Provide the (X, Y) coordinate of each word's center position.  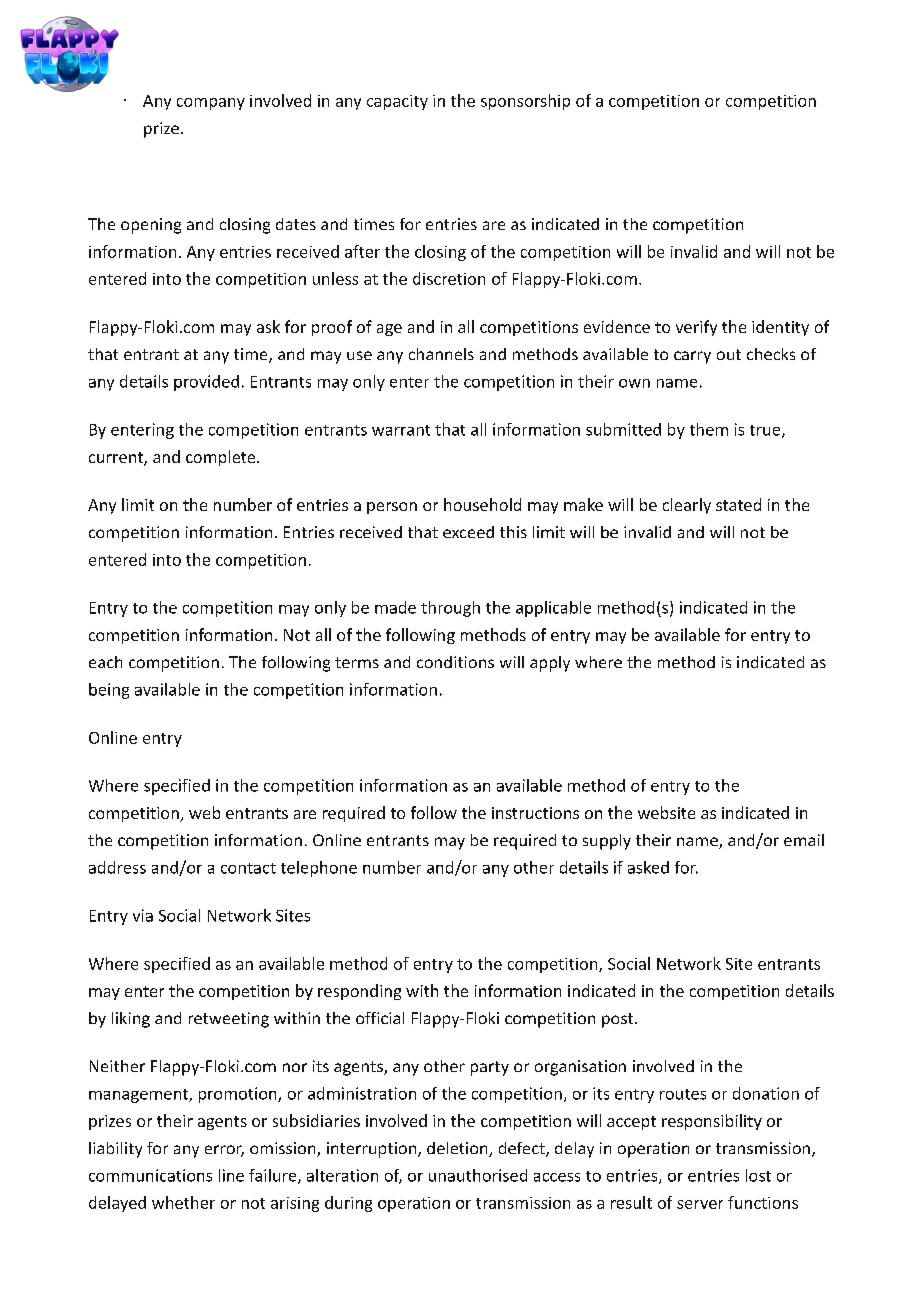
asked (648, 867)
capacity (397, 102)
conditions (455, 662)
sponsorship (525, 102)
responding (359, 992)
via (143, 915)
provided (206, 383)
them (709, 429)
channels (441, 354)
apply (550, 664)
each (105, 662)
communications (150, 1175)
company (211, 104)
